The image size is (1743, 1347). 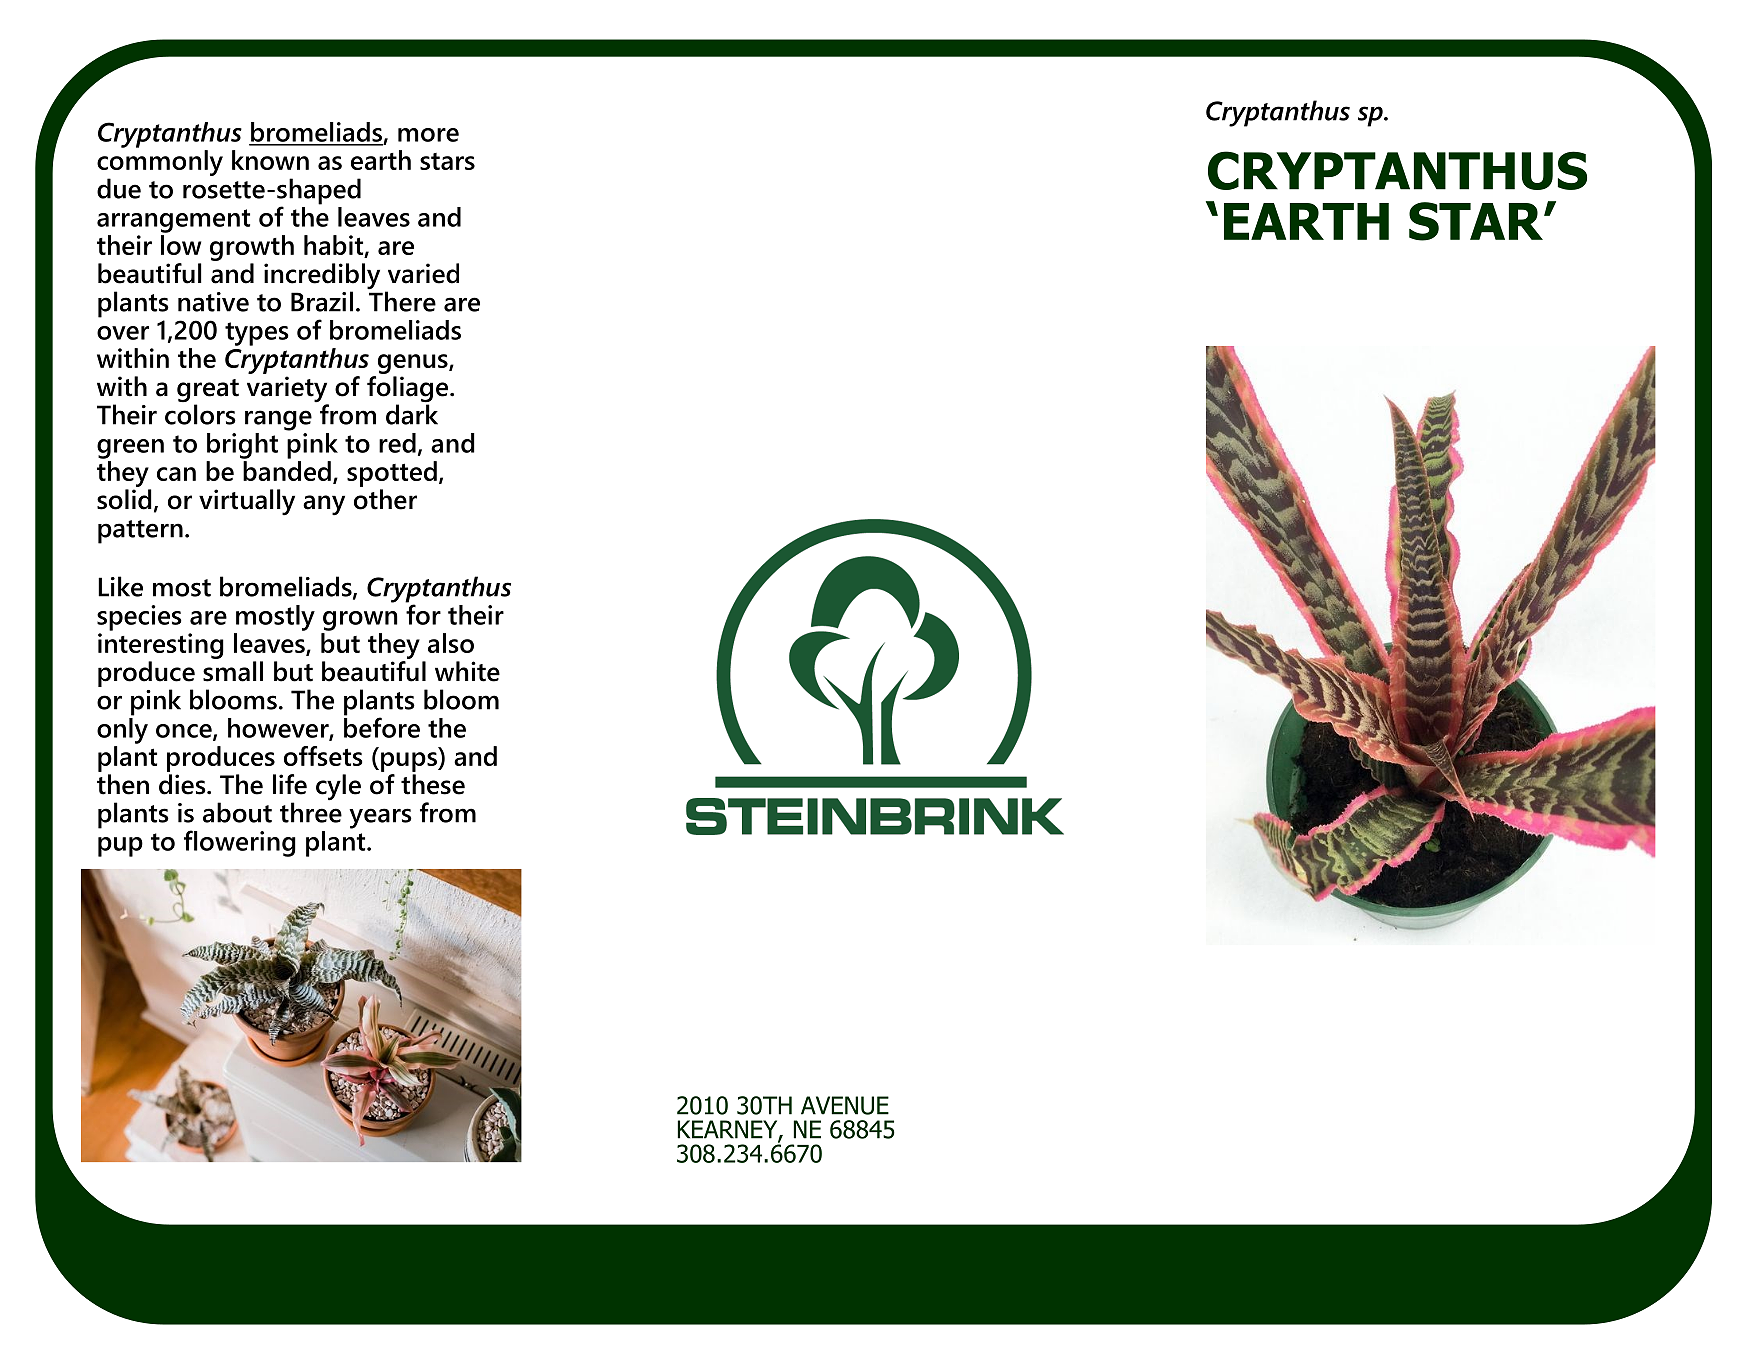 I want to click on known, so click(x=270, y=160).
